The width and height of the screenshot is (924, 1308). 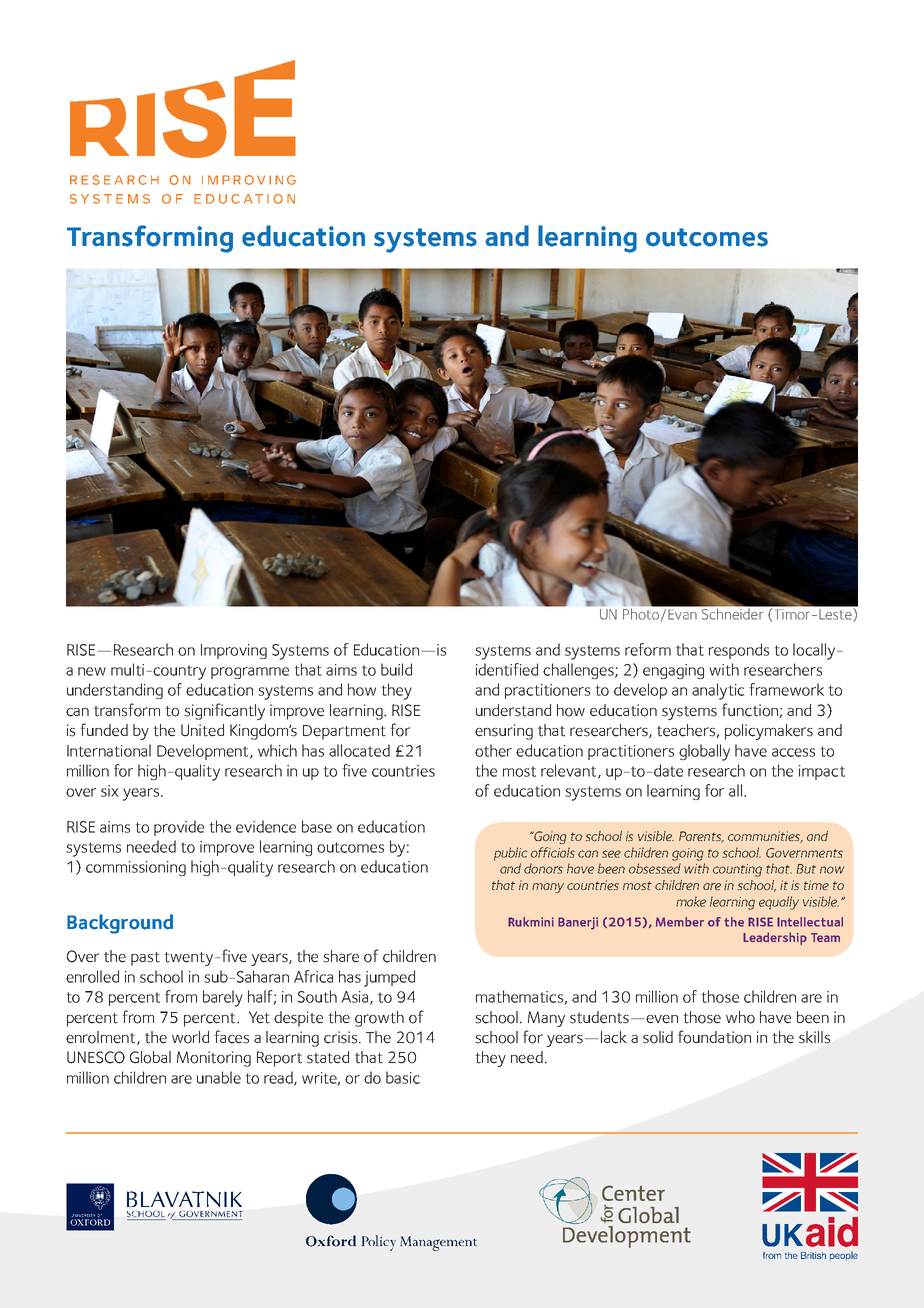 I want to click on build, so click(x=396, y=669).
